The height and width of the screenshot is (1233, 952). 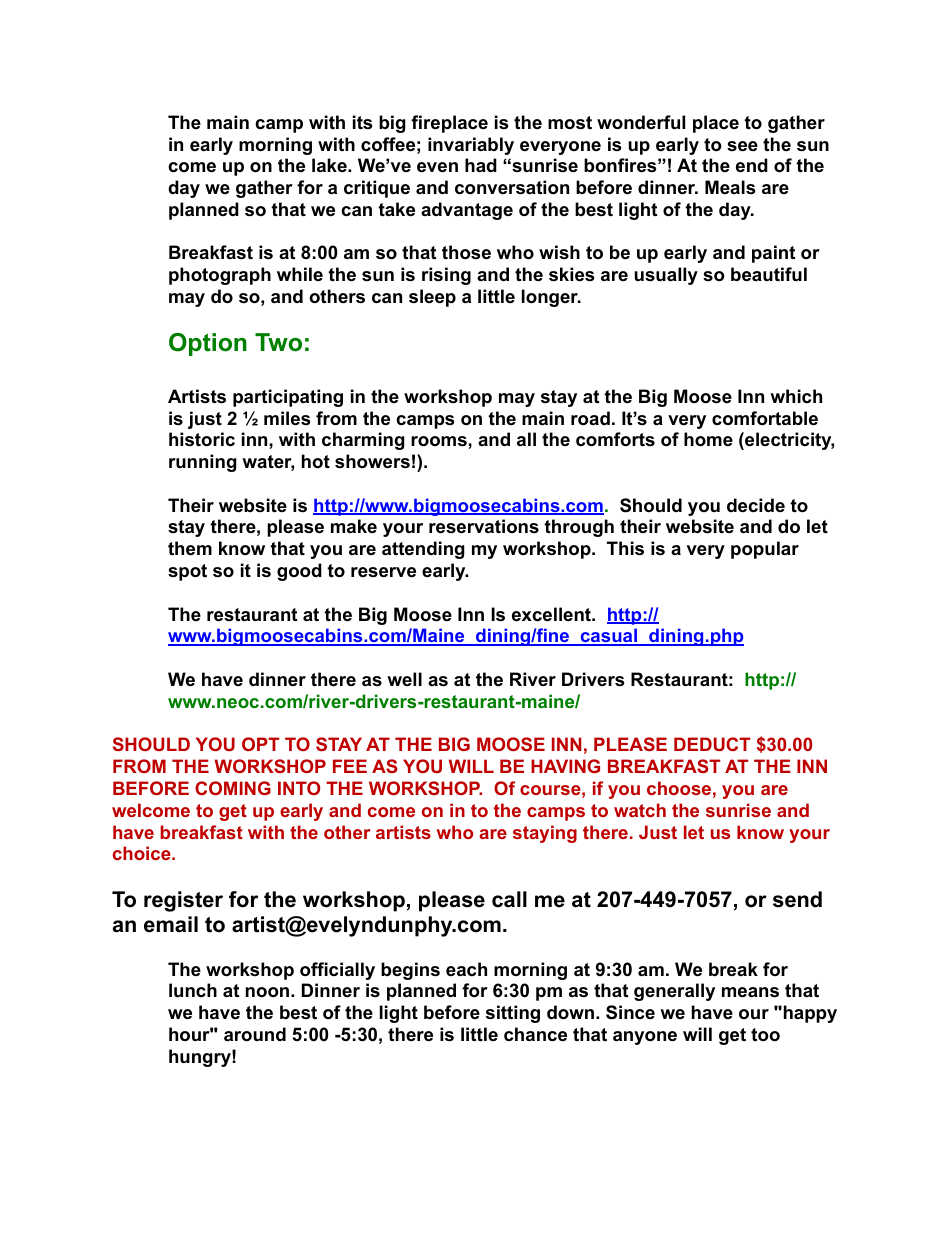 What do you see at coordinates (513, 1014) in the screenshot?
I see `sitting` at bounding box center [513, 1014].
